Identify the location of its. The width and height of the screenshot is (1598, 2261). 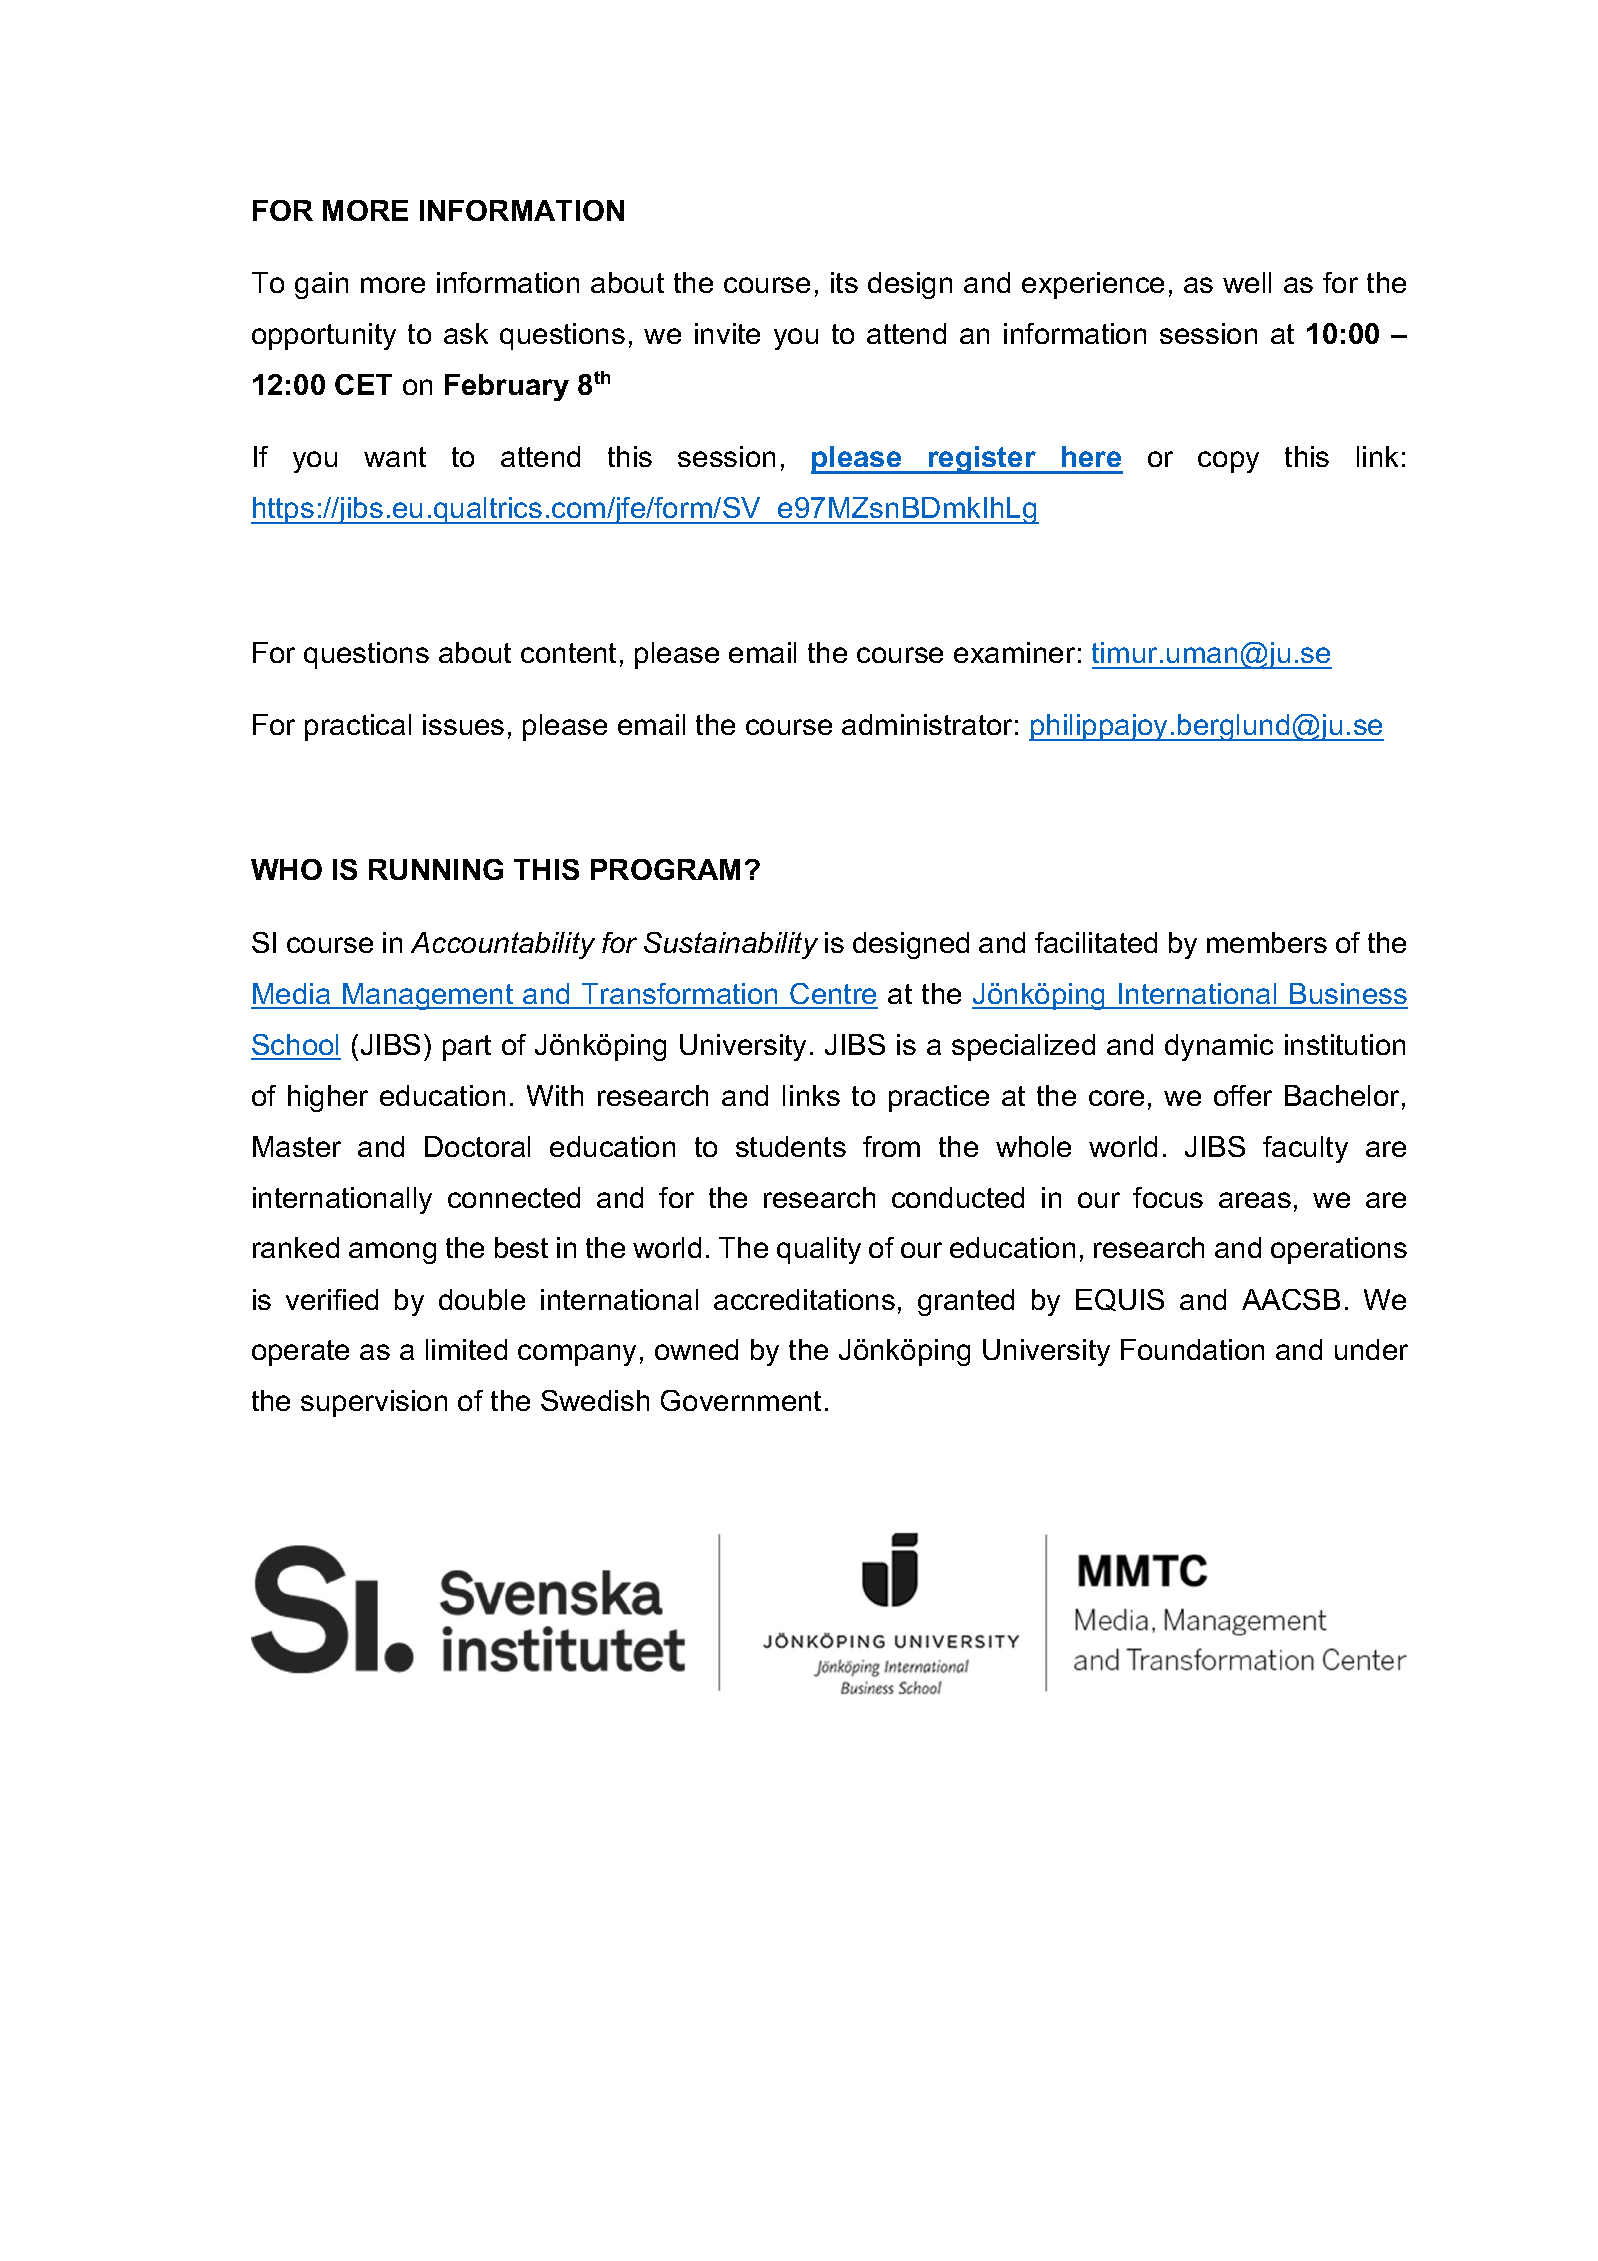
(844, 282).
